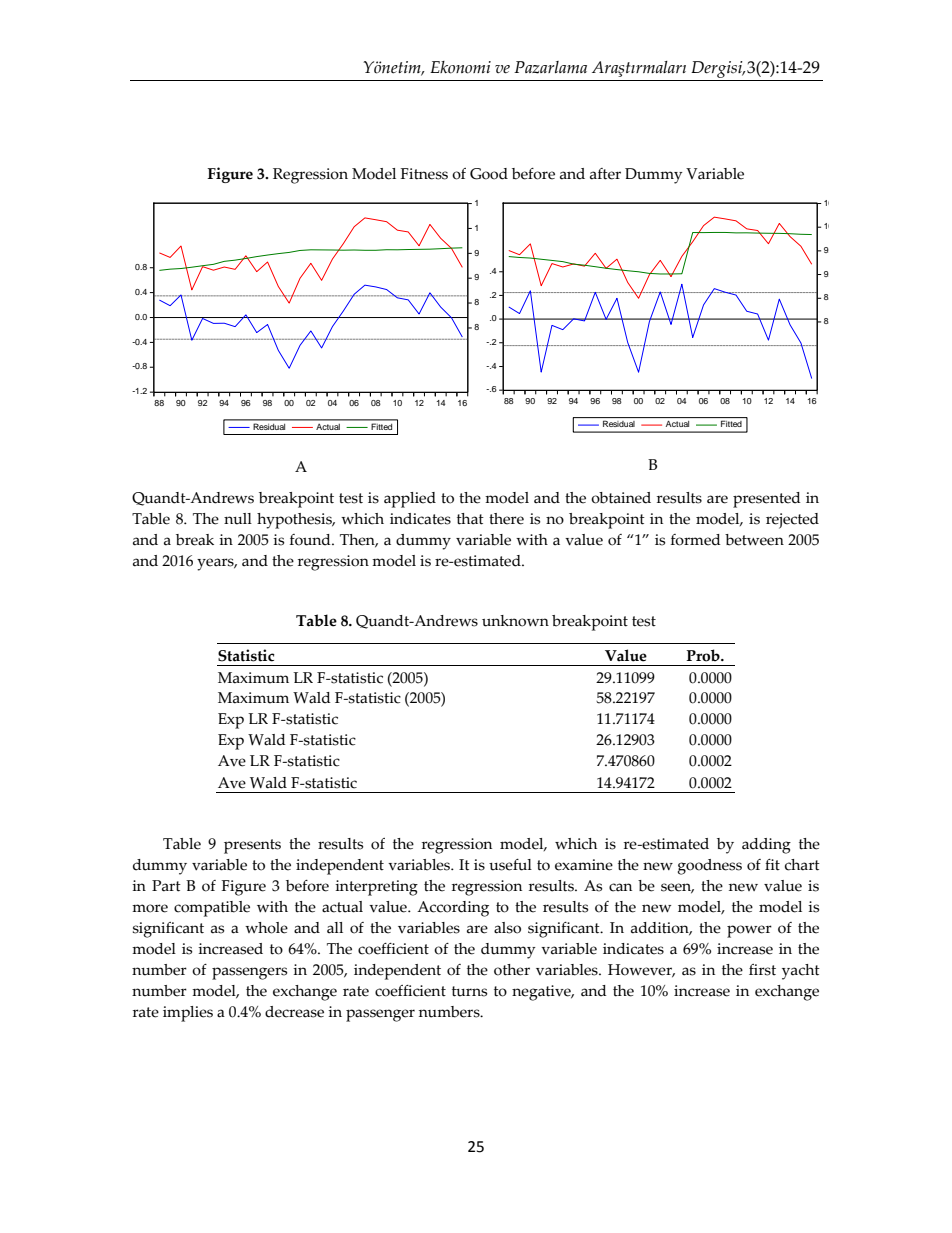  Describe the element at coordinates (188, 1014) in the page. I see `implies` at that location.
